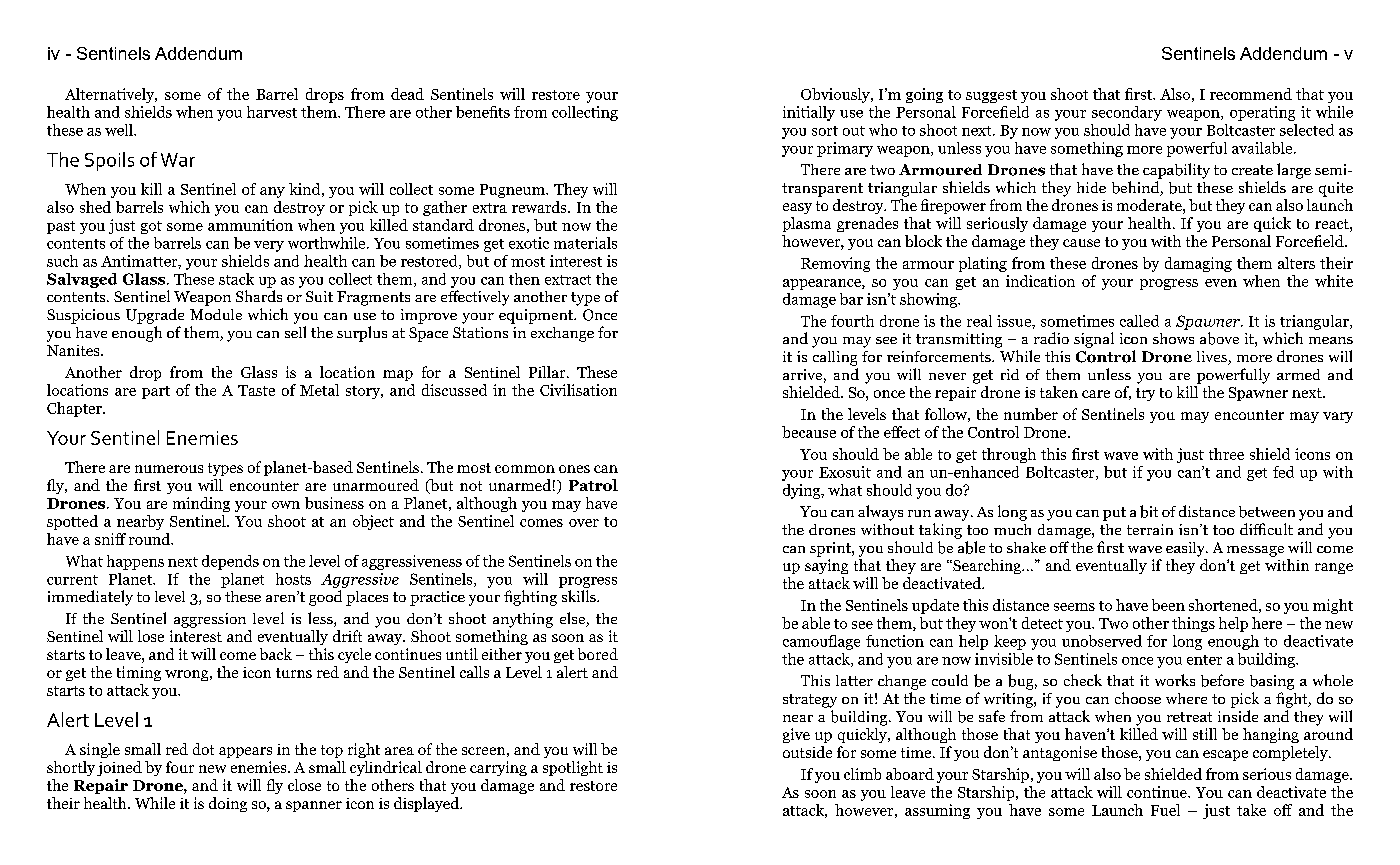 Image resolution: width=1400 pixels, height=865 pixels. Describe the element at coordinates (169, 469) in the image. I see `numerous` at that location.
